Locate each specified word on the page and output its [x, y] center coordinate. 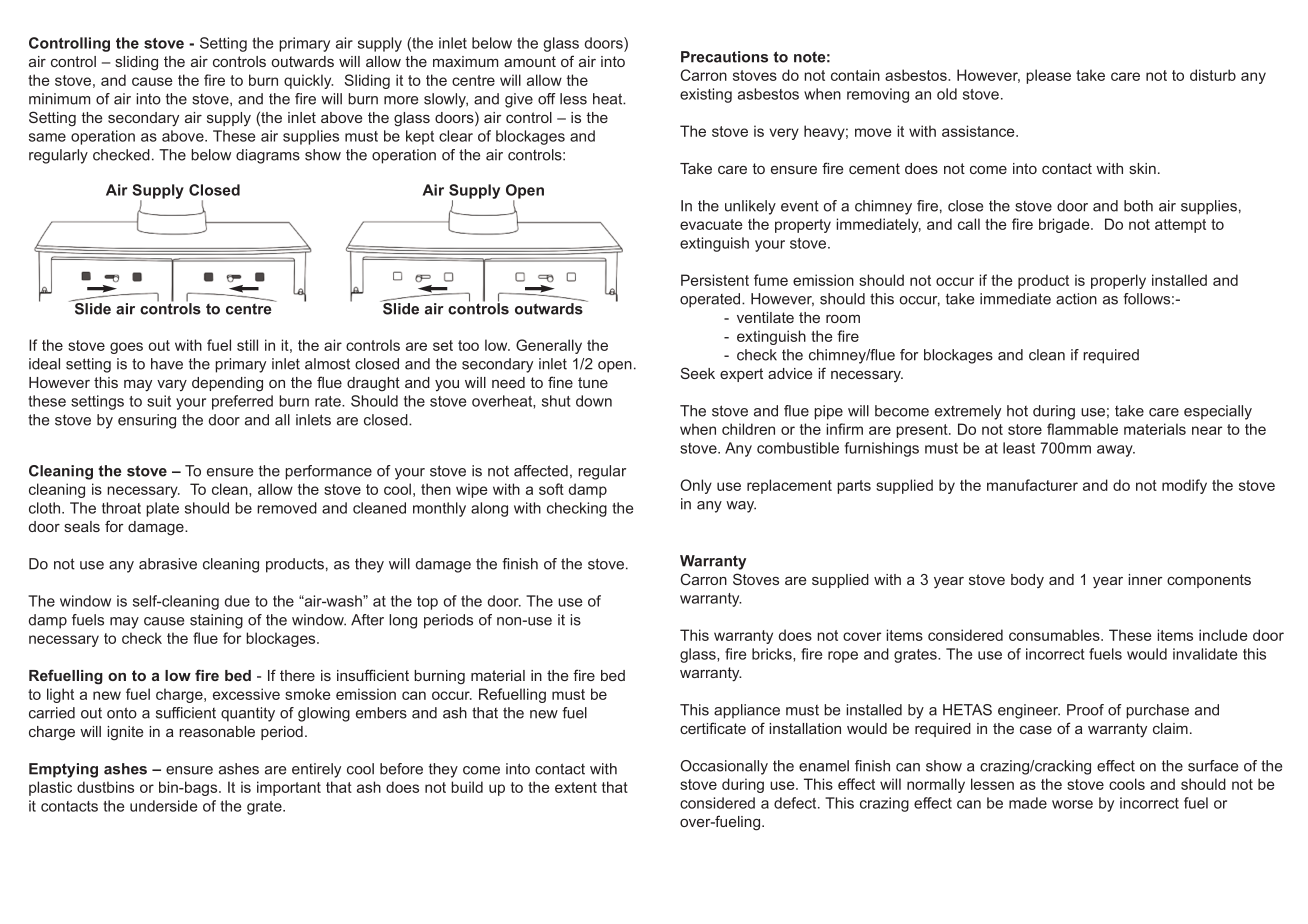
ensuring [147, 421]
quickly [308, 81]
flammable [1082, 429]
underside [163, 806]
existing [706, 95]
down [594, 401]
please [1048, 76]
